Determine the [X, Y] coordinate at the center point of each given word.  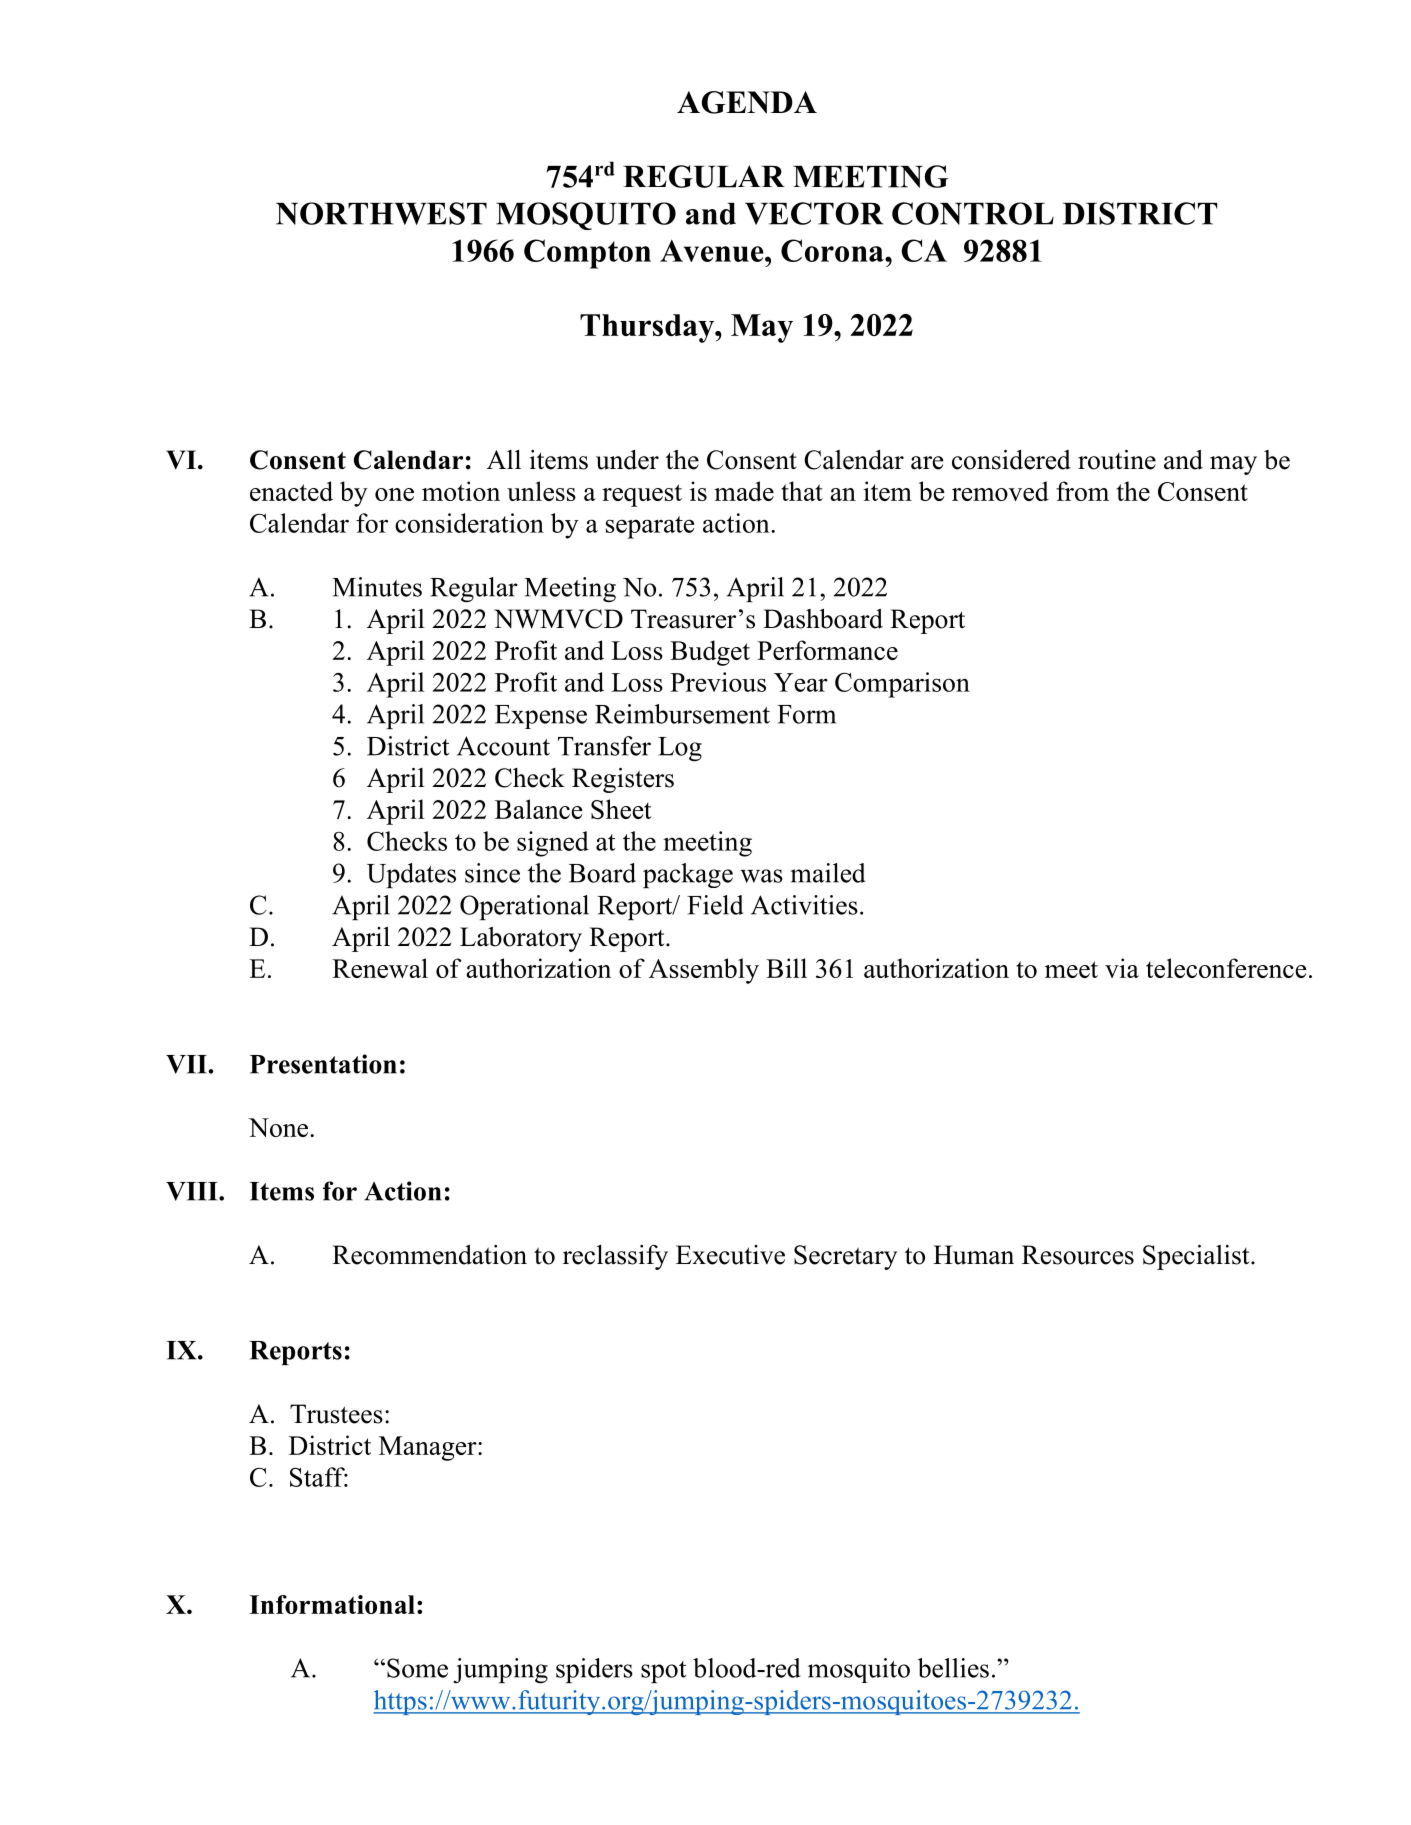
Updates [411, 875]
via [1122, 968]
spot [663, 1672]
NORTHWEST [381, 213]
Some [417, 1668]
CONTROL [973, 213]
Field [715, 905]
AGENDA [747, 102]
